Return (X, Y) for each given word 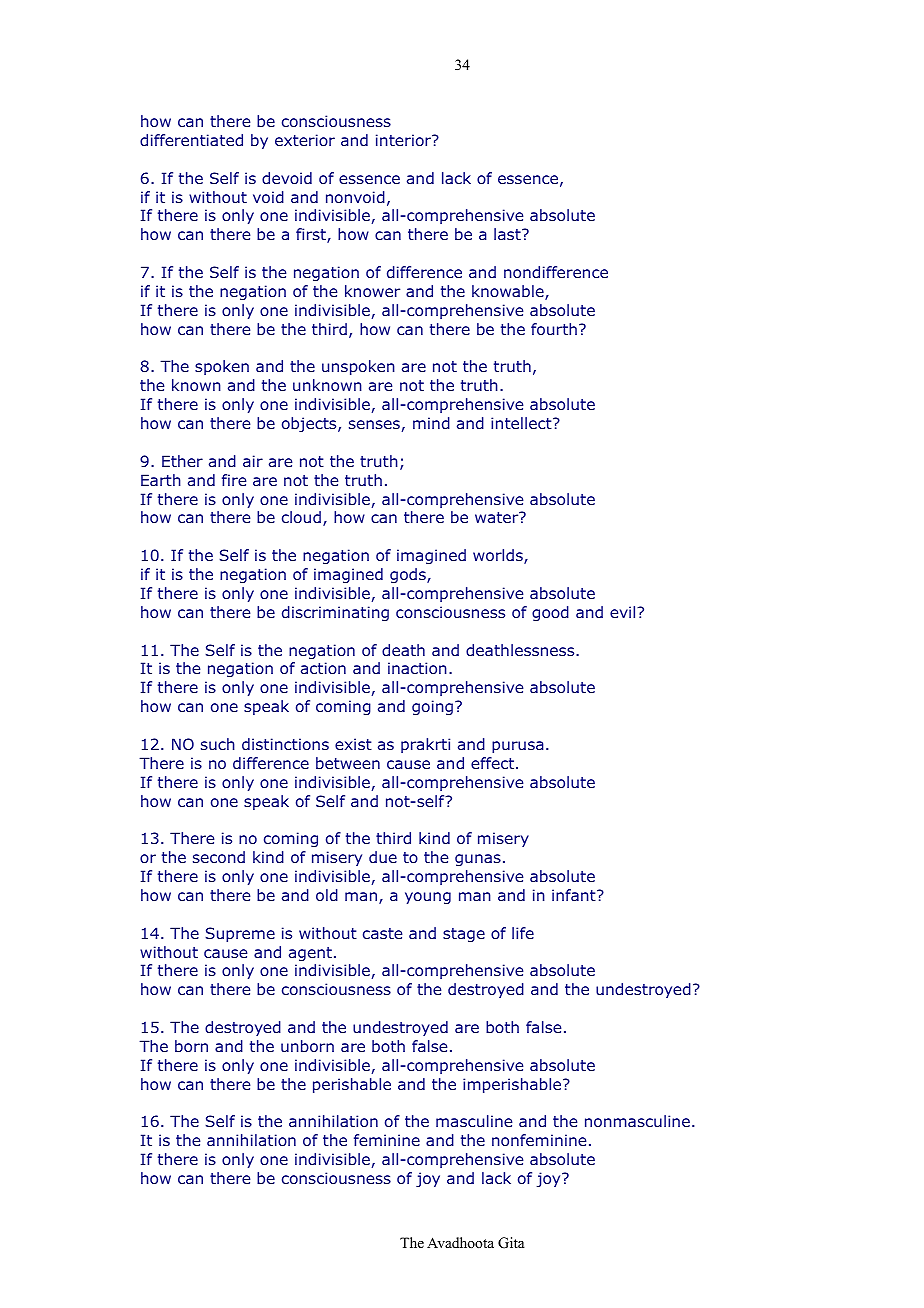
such (218, 744)
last (508, 234)
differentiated (191, 140)
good (550, 613)
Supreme (240, 934)
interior (404, 140)
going (432, 707)
